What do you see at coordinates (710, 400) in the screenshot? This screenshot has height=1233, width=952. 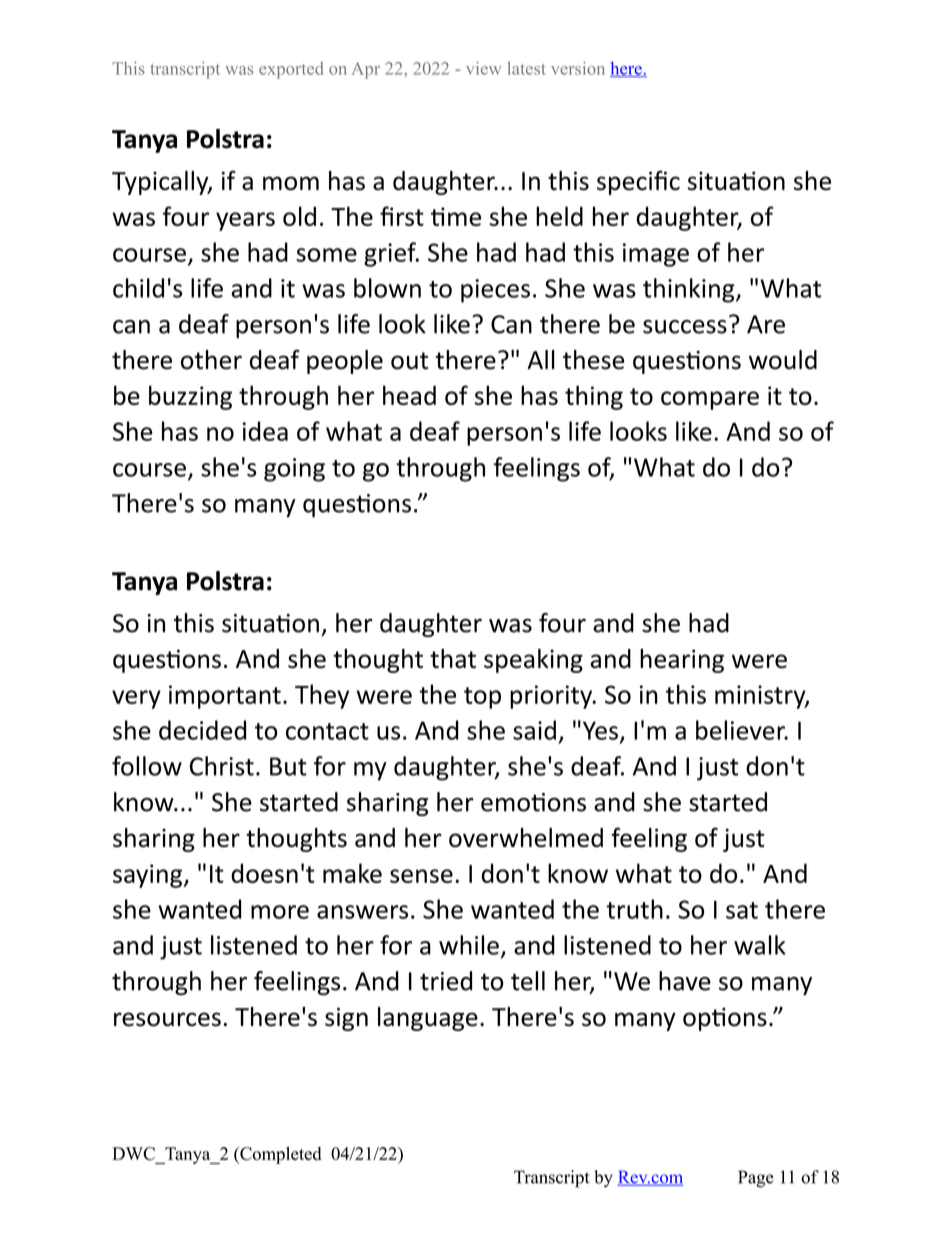 I see `compare` at bounding box center [710, 400].
